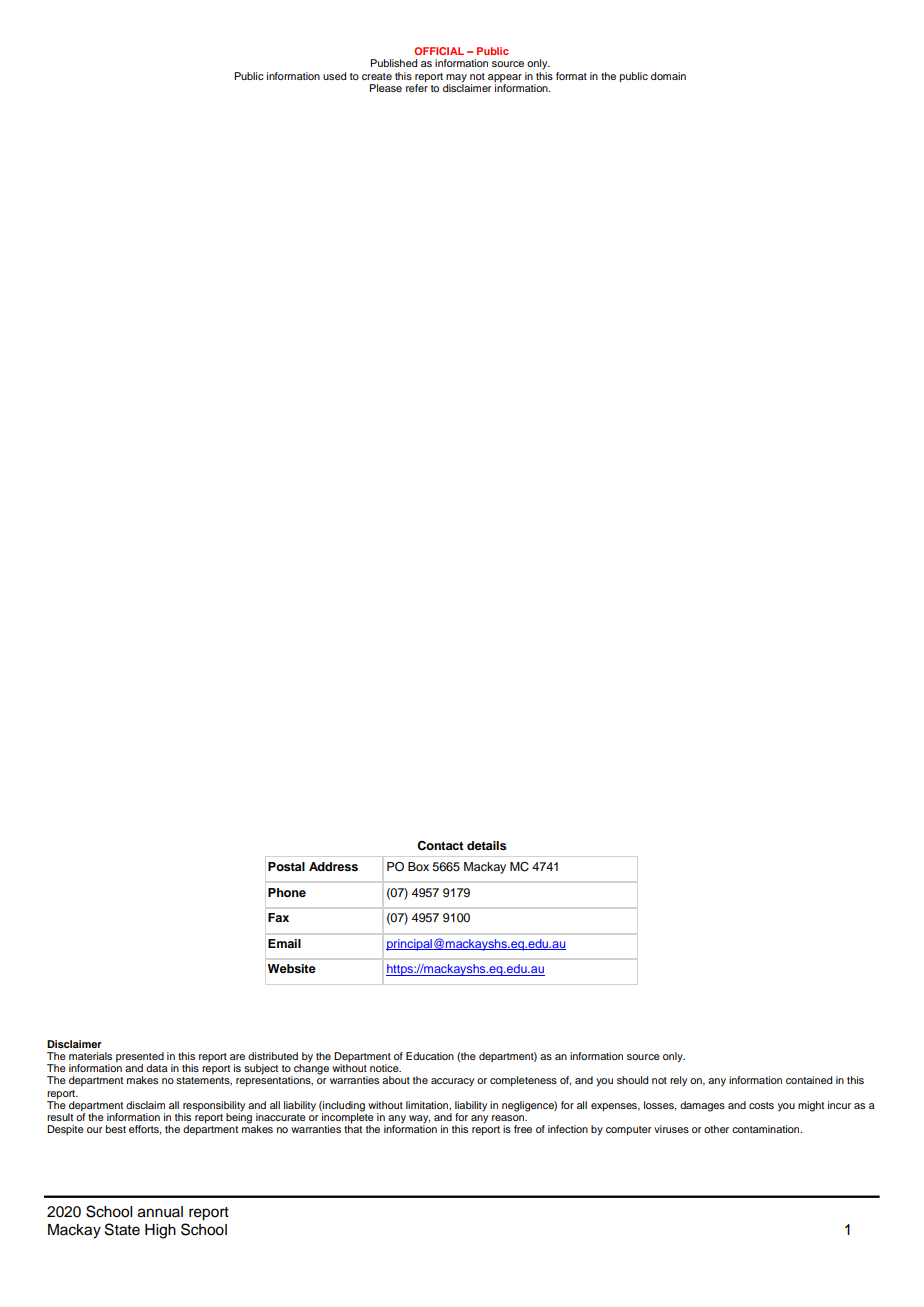 The width and height of the page is (924, 1307). I want to click on Contact, so click(440, 846).
